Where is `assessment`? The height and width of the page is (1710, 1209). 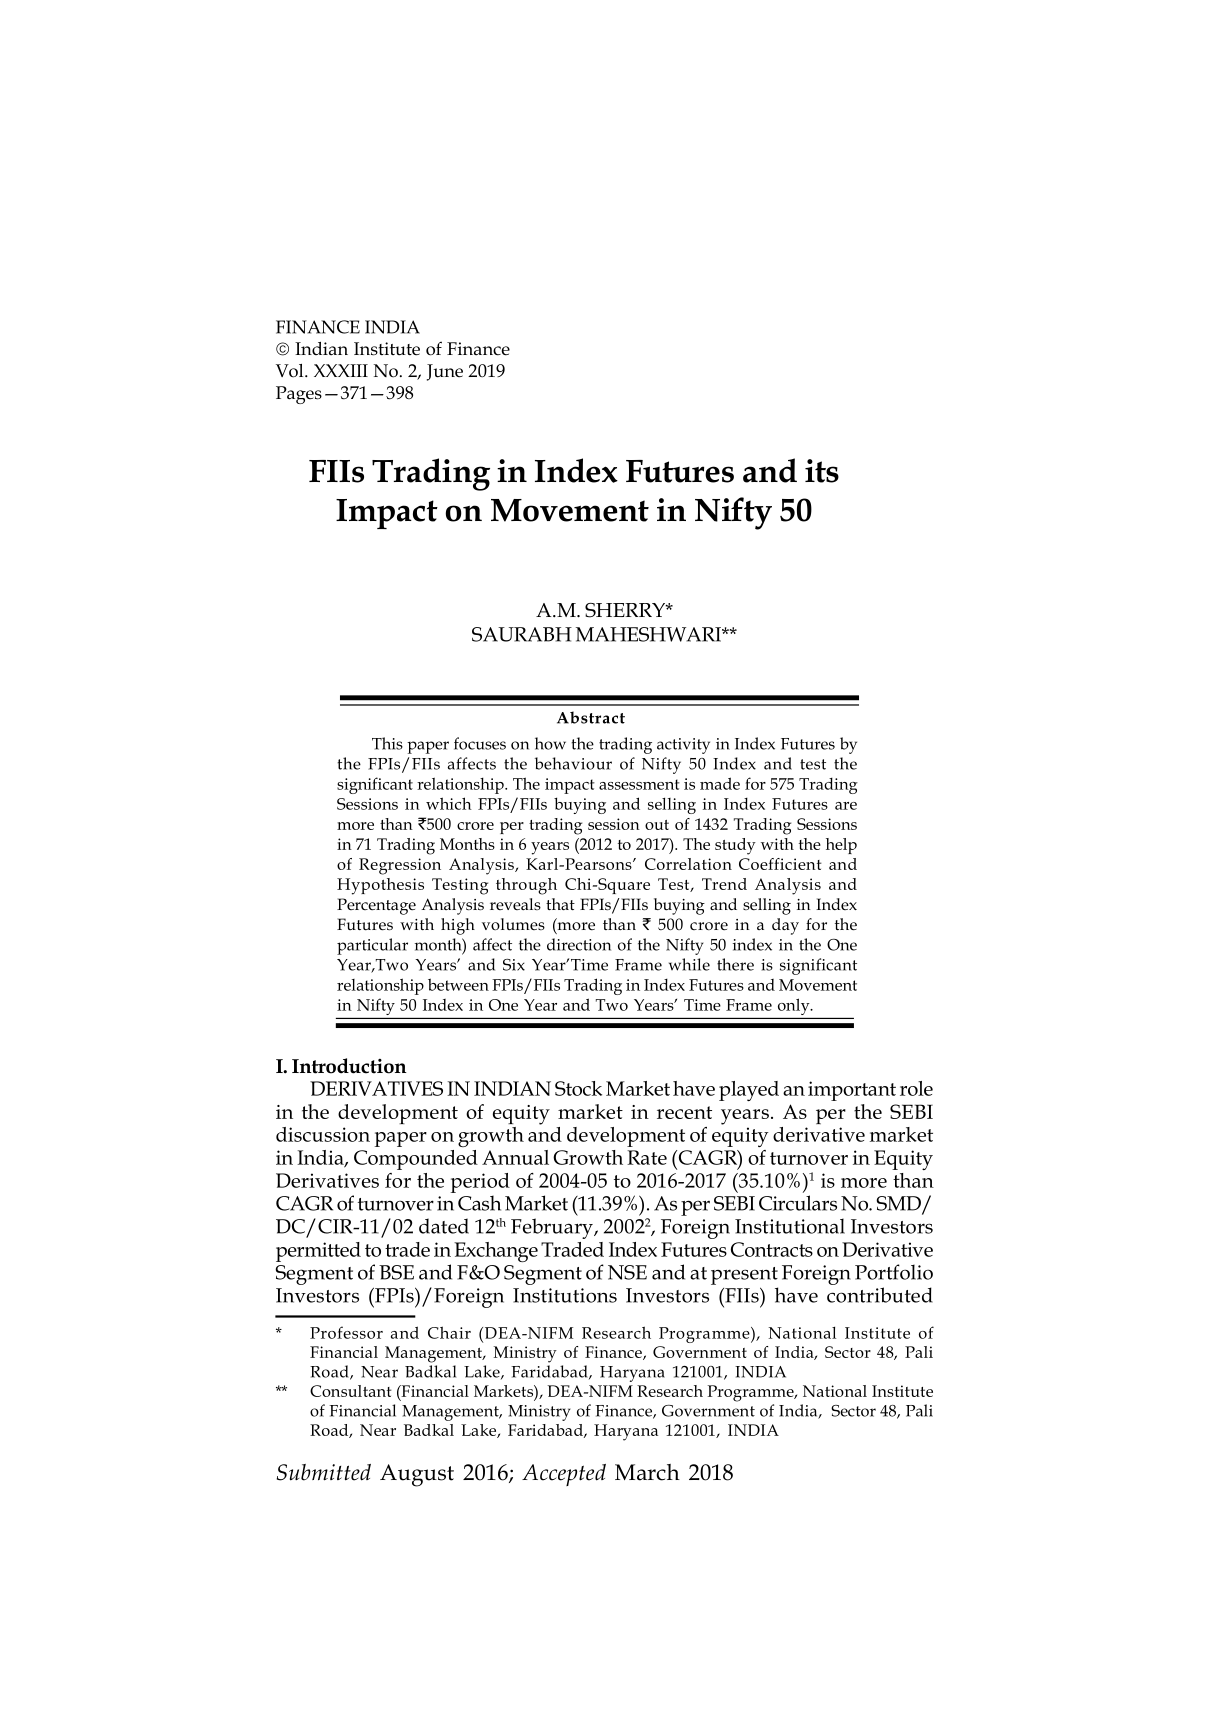 assessment is located at coordinates (639, 784).
